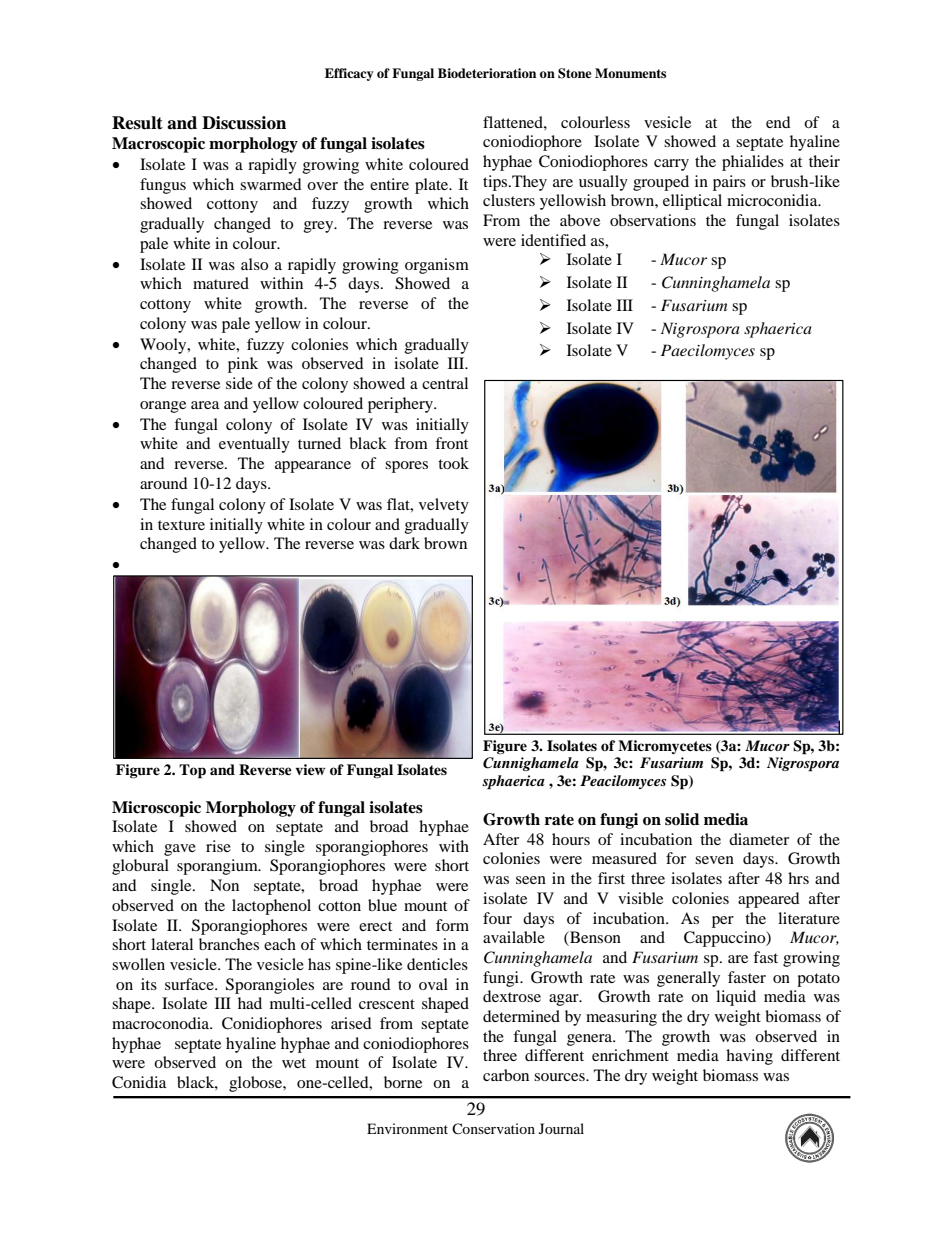 This document has width=952, height=1233. What do you see at coordinates (506, 1075) in the document?
I see `carbon` at bounding box center [506, 1075].
